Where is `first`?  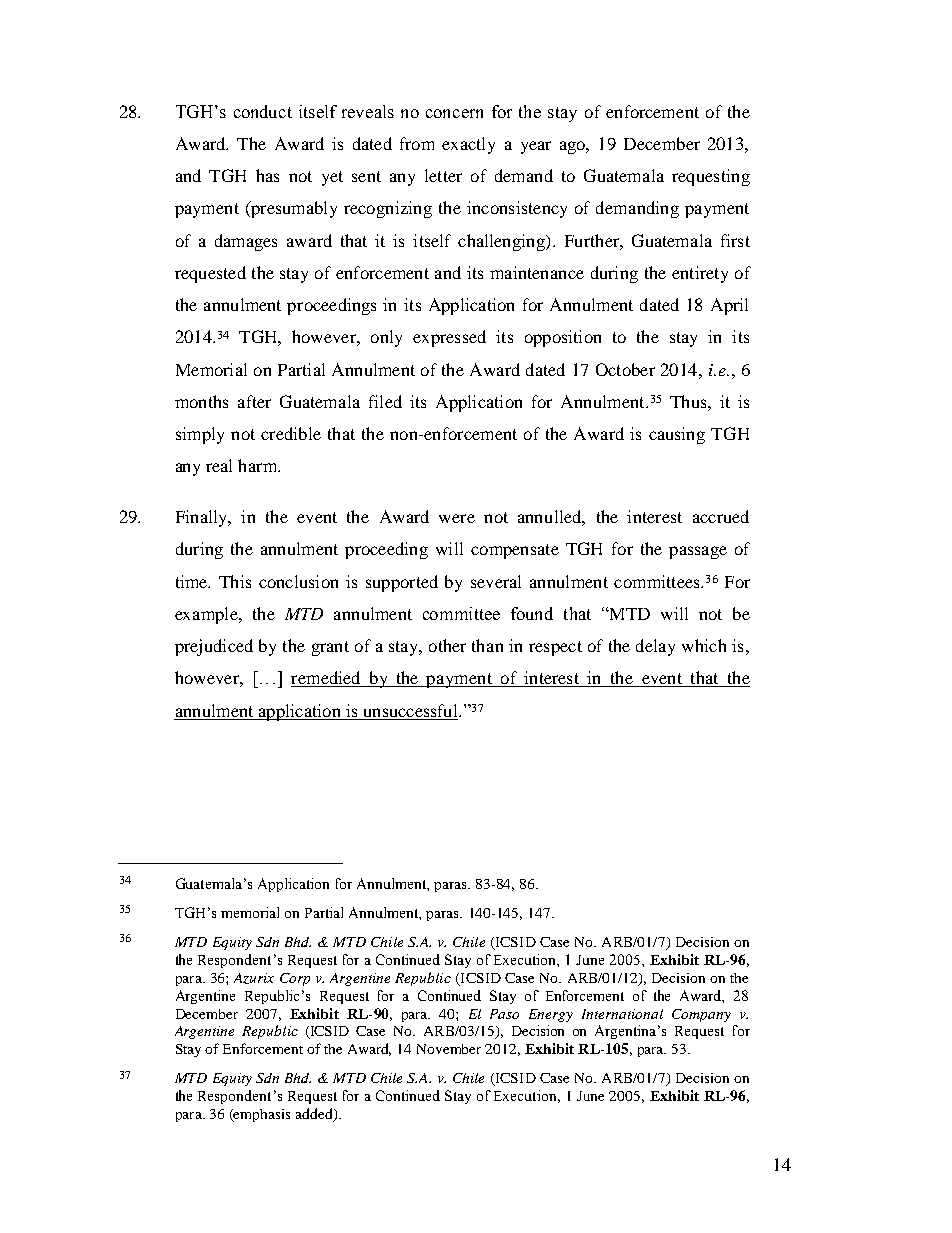
first is located at coordinates (735, 240).
